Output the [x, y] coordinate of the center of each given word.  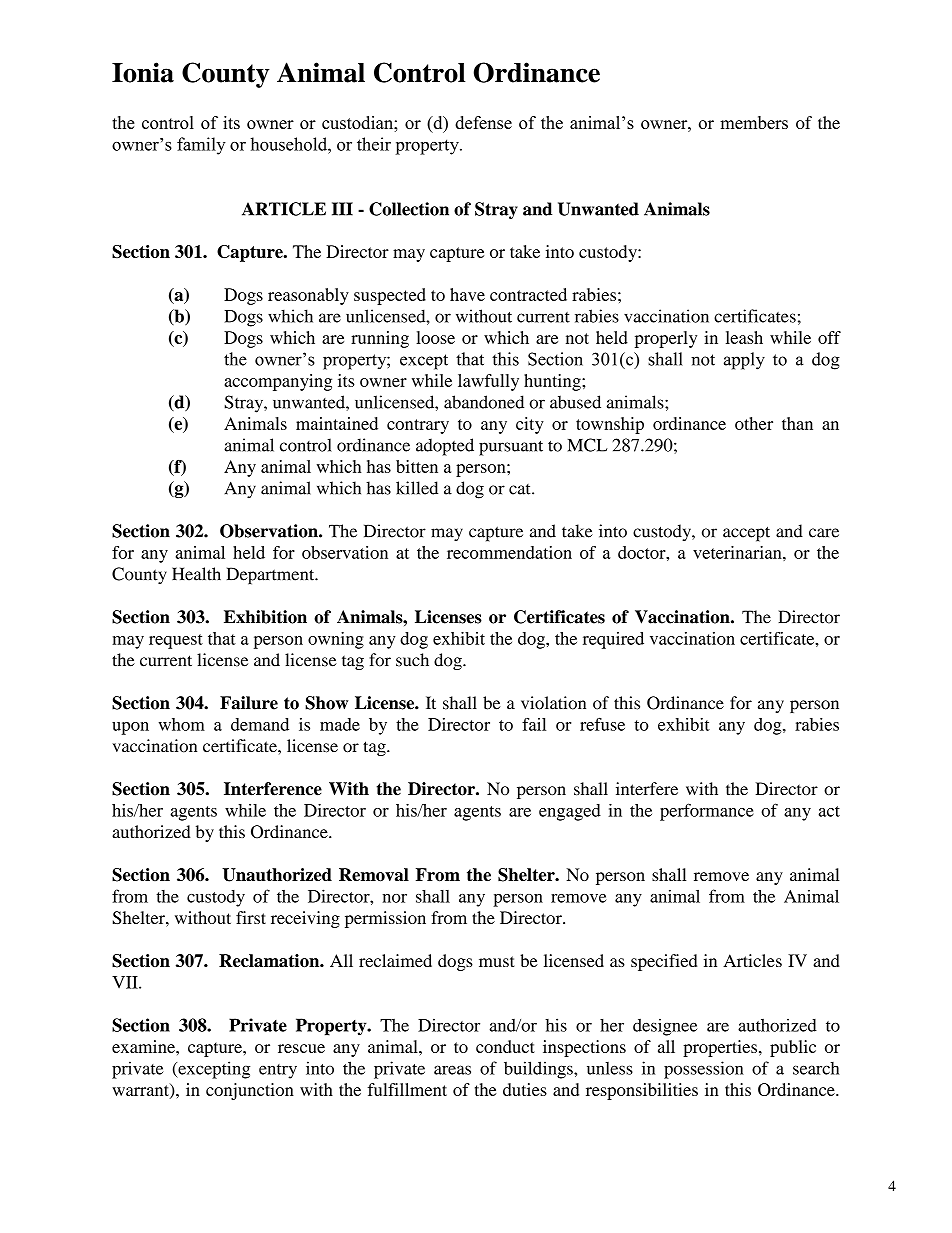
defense [483, 122]
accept [746, 534]
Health [196, 574]
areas [452, 1070]
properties [720, 1048]
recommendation [509, 552]
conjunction [250, 1091]
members [754, 122]
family [201, 146]
